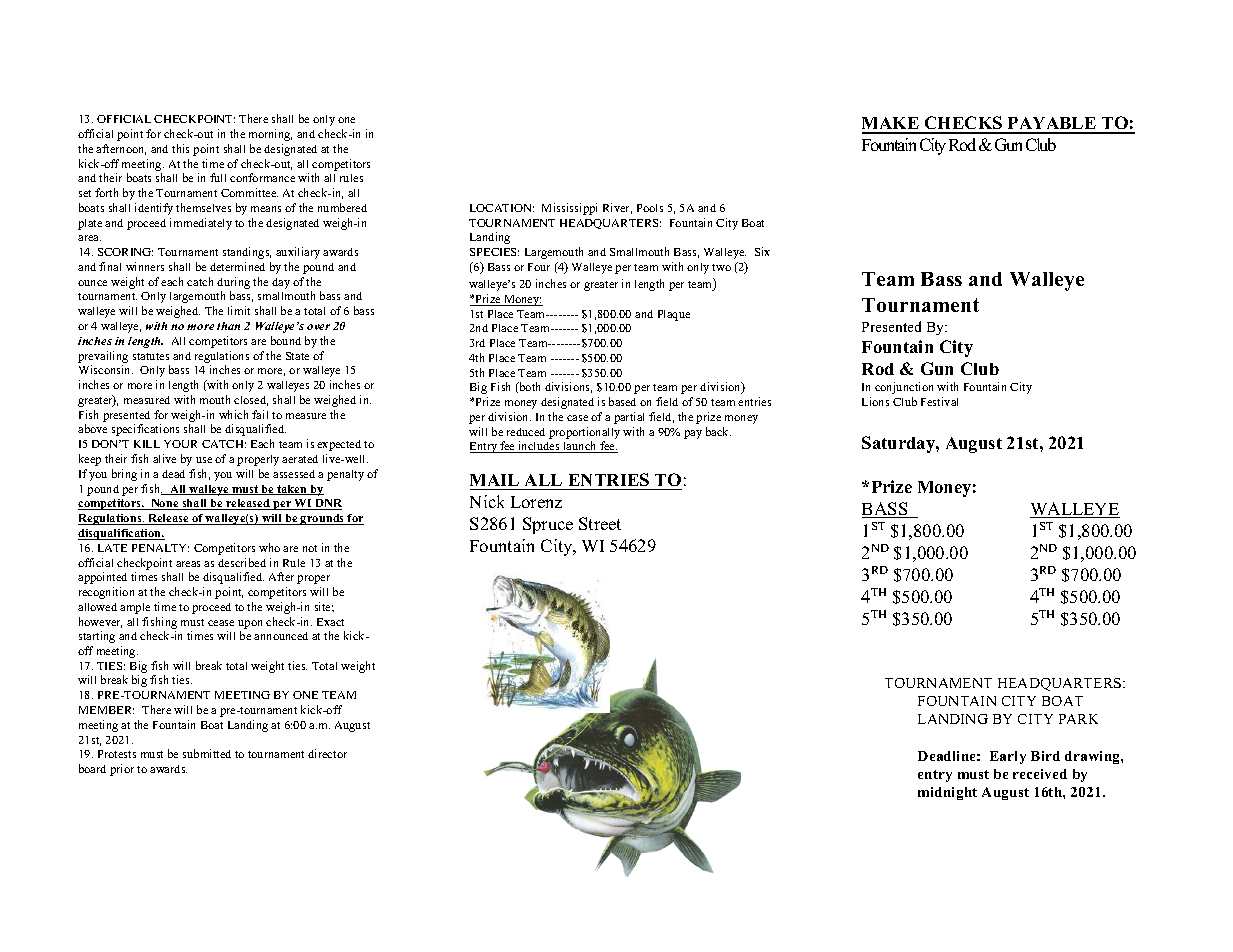 This screenshot has height=952, width=1233. I want to click on Pools, so click(650, 208).
